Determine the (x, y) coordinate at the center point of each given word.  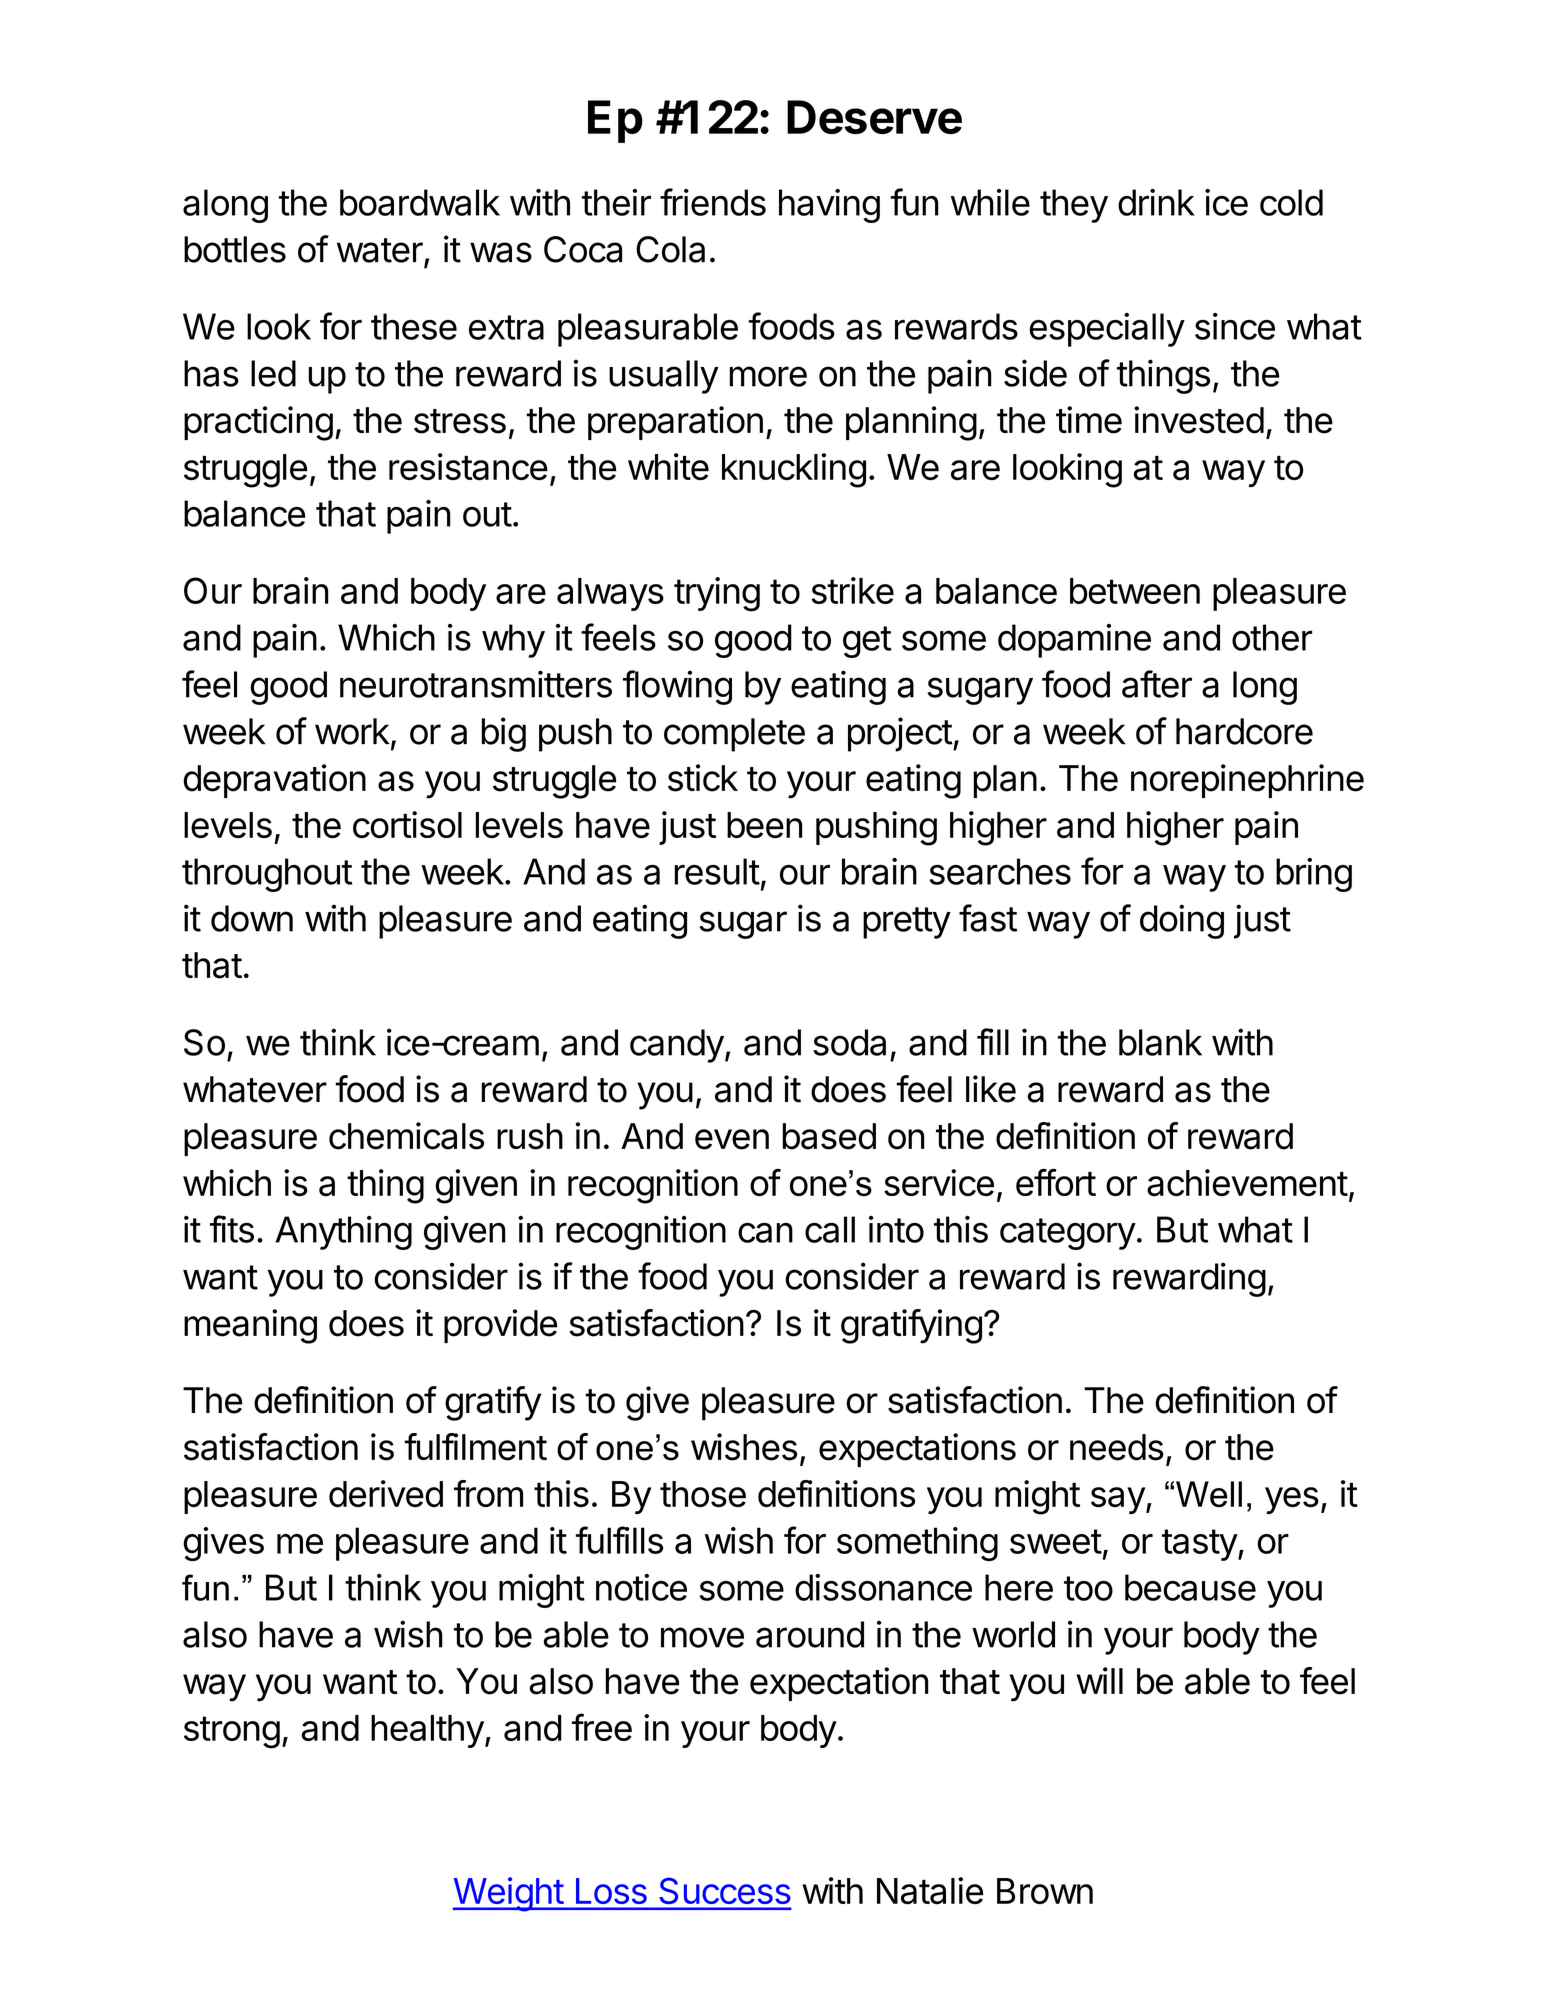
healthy (427, 1731)
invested (1199, 420)
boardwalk (420, 202)
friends (713, 202)
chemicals (406, 1136)
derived (386, 1493)
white (668, 466)
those (703, 1494)
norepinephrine (1247, 781)
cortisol (407, 824)
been (765, 825)
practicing (258, 423)
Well (1209, 1494)
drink (1156, 202)
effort (1056, 1182)
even (732, 1139)
